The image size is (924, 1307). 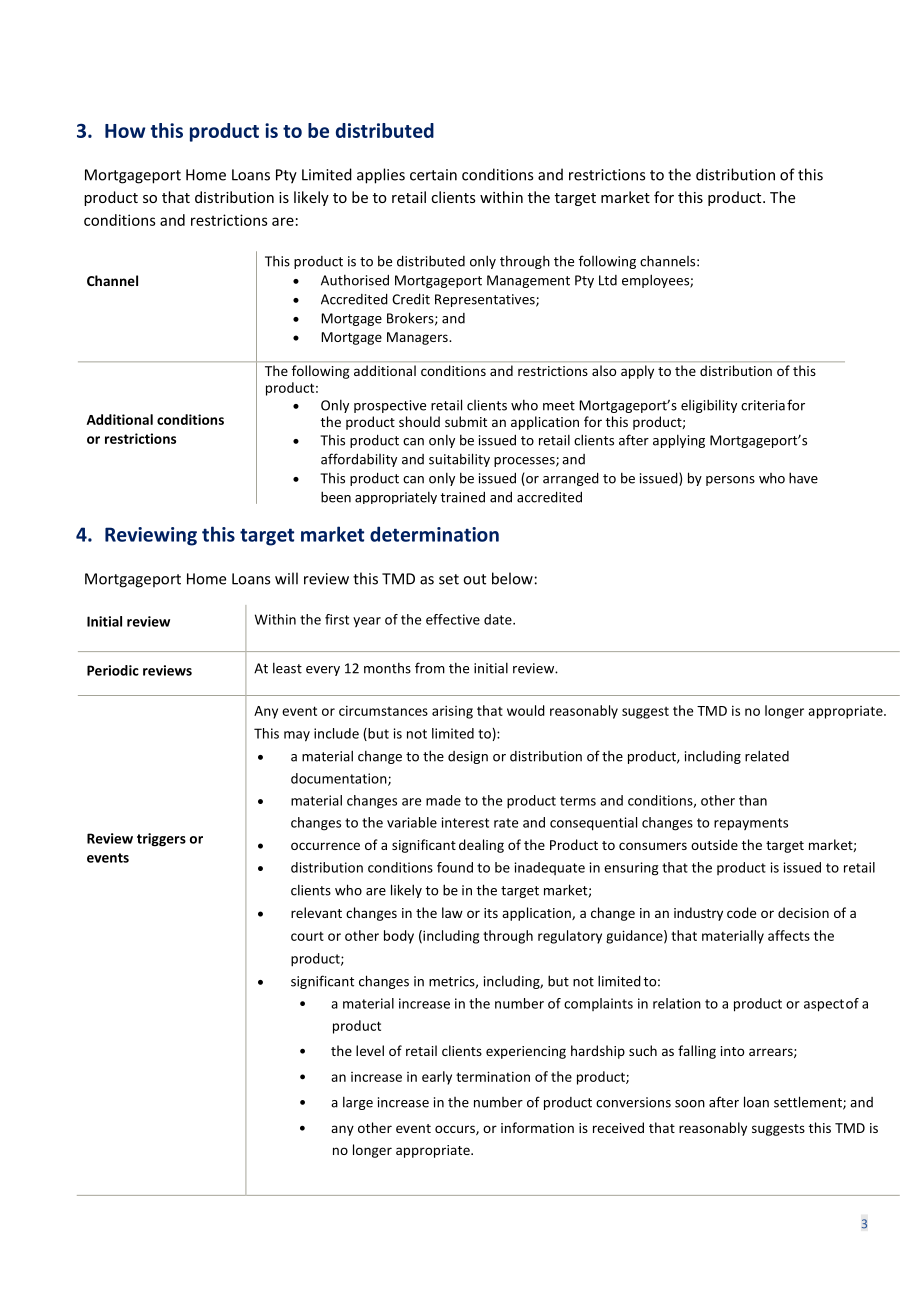 I want to click on large, so click(x=358, y=1103).
